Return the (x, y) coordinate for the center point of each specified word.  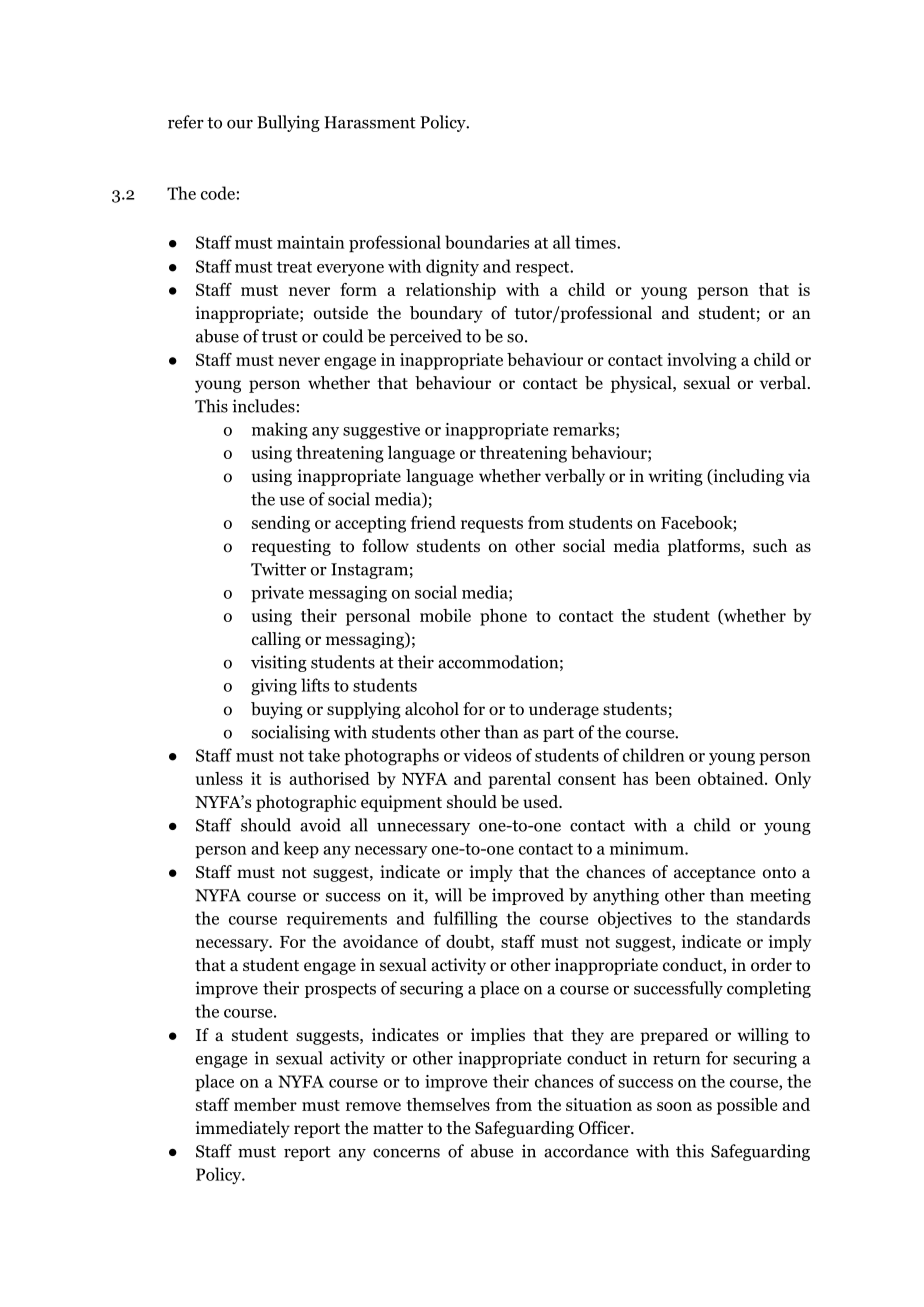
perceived (426, 337)
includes (263, 406)
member (265, 1104)
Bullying (288, 123)
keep (301, 850)
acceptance (714, 874)
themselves (448, 1104)
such (770, 545)
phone (503, 617)
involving (702, 361)
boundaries (487, 242)
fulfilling (465, 919)
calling (276, 640)
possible (747, 1106)
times (596, 242)
